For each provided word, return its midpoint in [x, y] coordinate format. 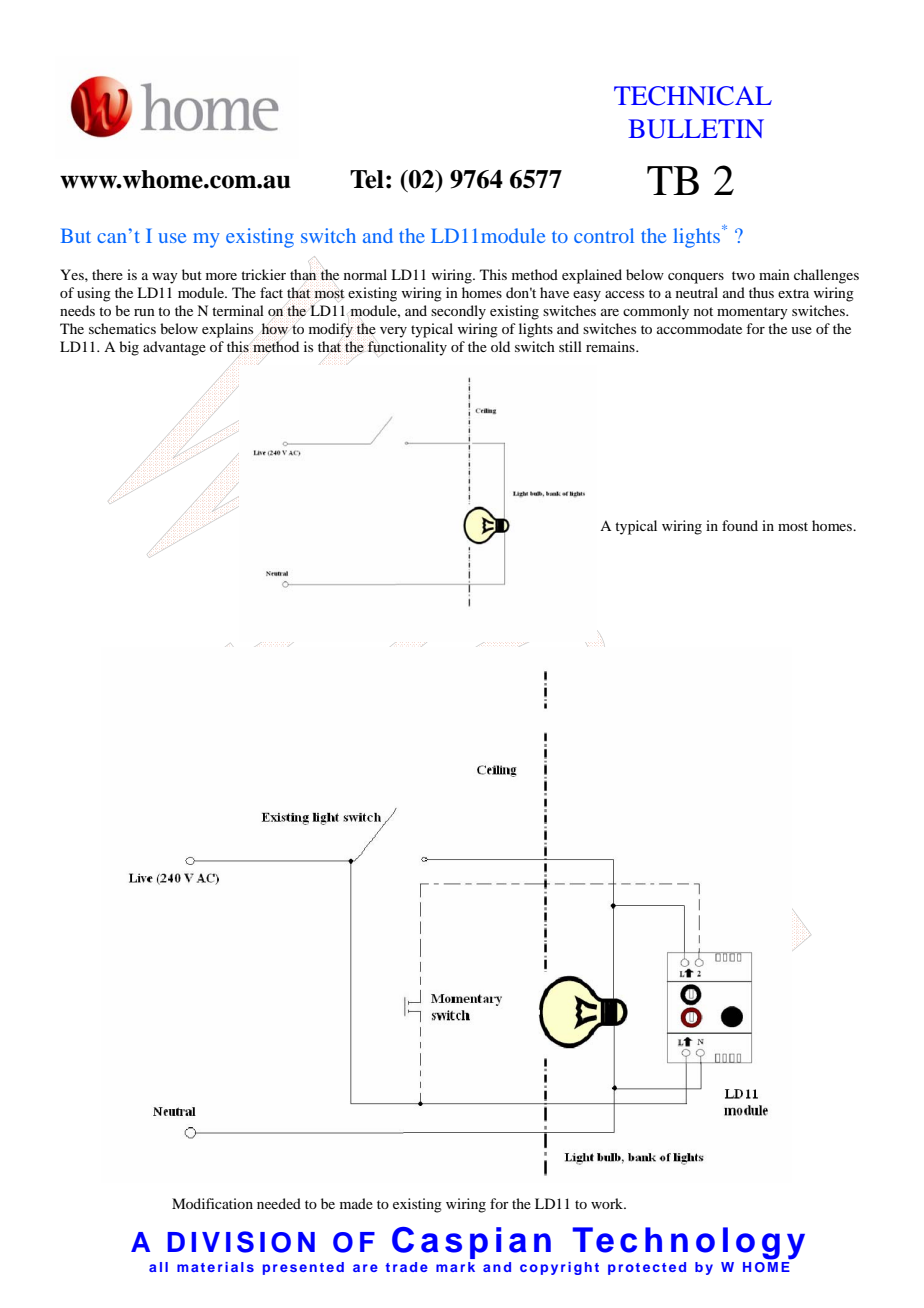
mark [455, 1267]
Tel [367, 179]
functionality [407, 348]
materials [215, 1267]
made [356, 1203]
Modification [212, 1203]
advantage [174, 348]
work [608, 1203]
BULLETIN [696, 129]
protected [647, 1268]
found [740, 525]
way [165, 278]
